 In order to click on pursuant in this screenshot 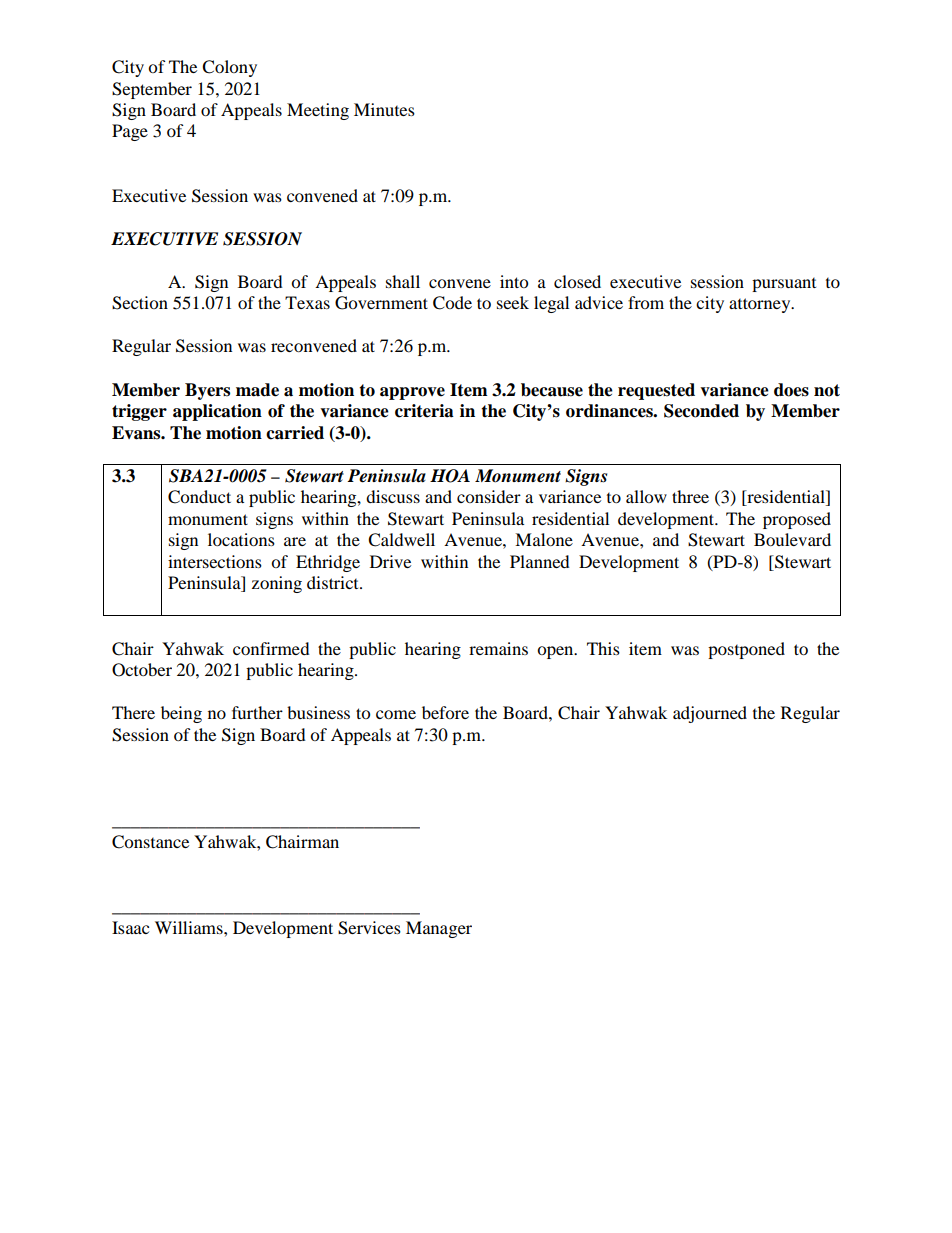, I will do `click(784, 285)`.
